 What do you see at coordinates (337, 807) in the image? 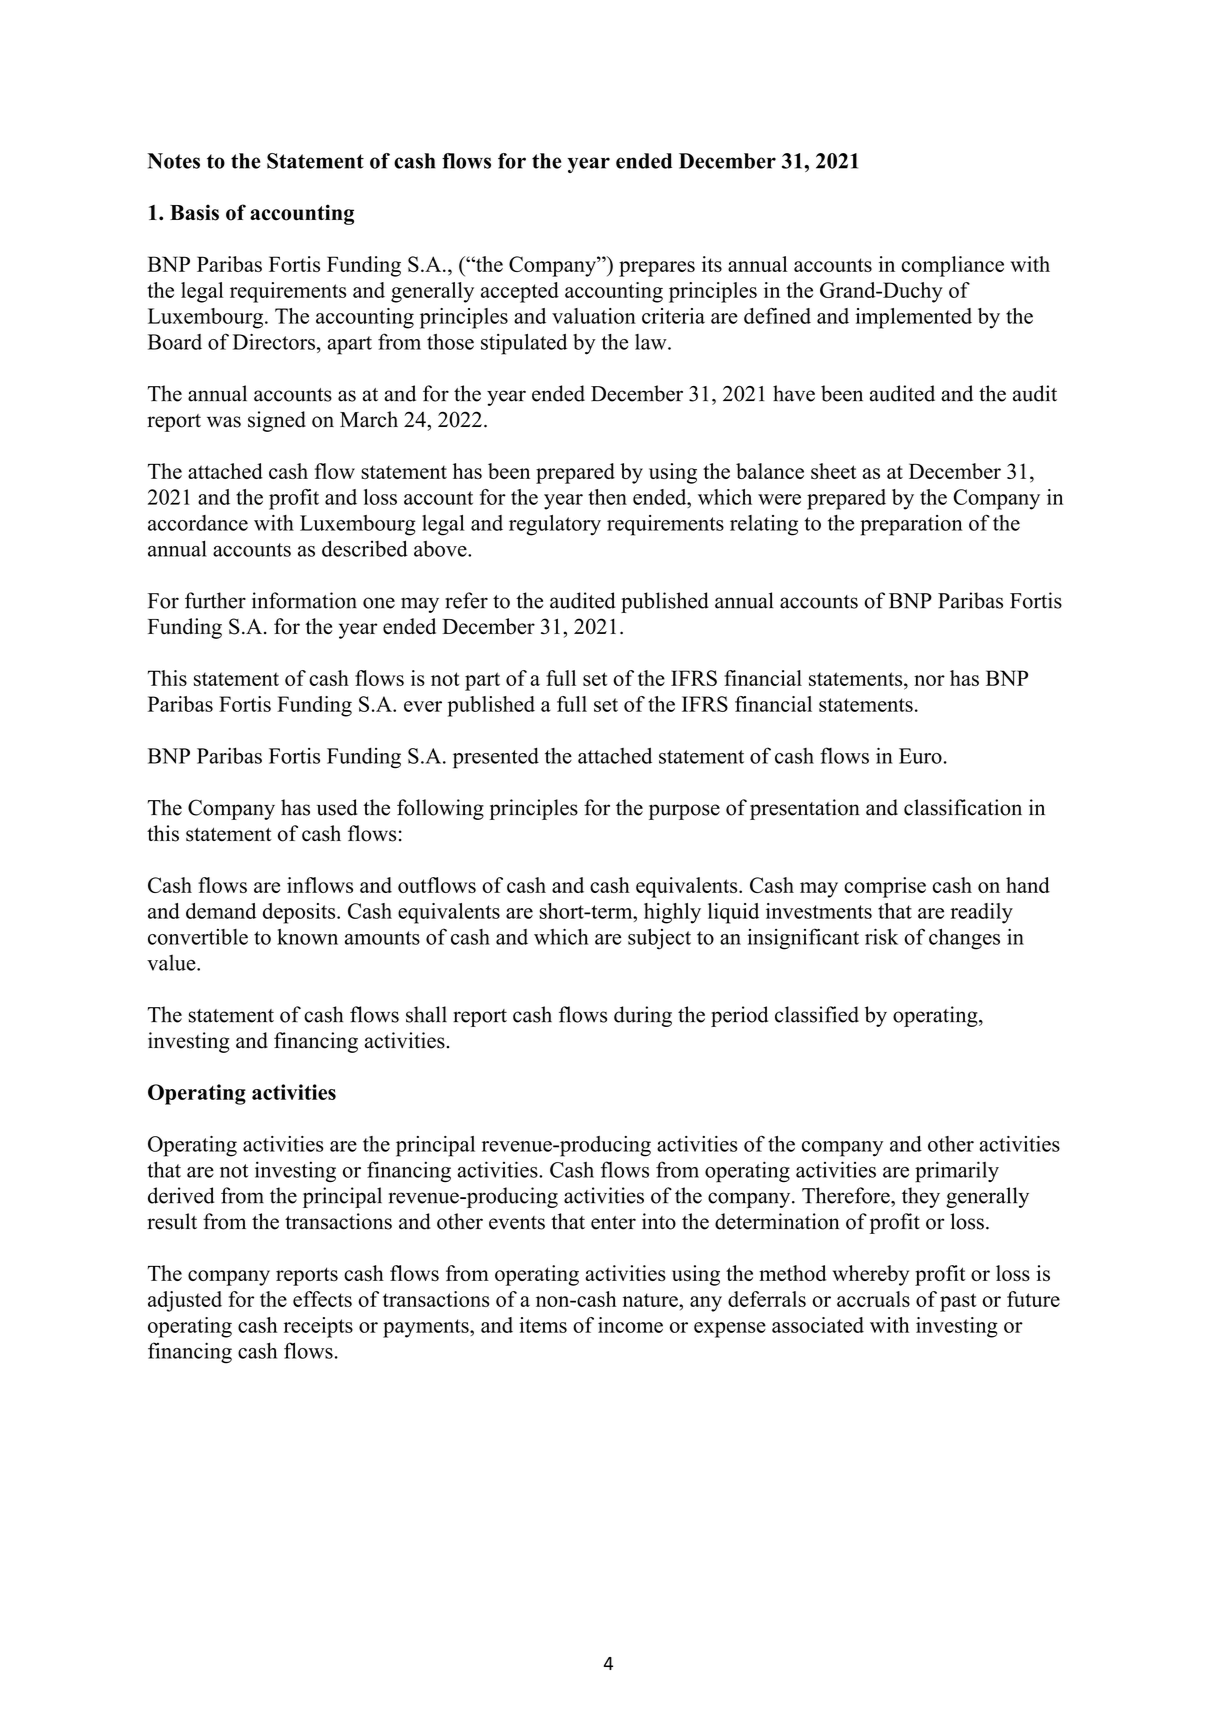
I see `used` at bounding box center [337, 807].
